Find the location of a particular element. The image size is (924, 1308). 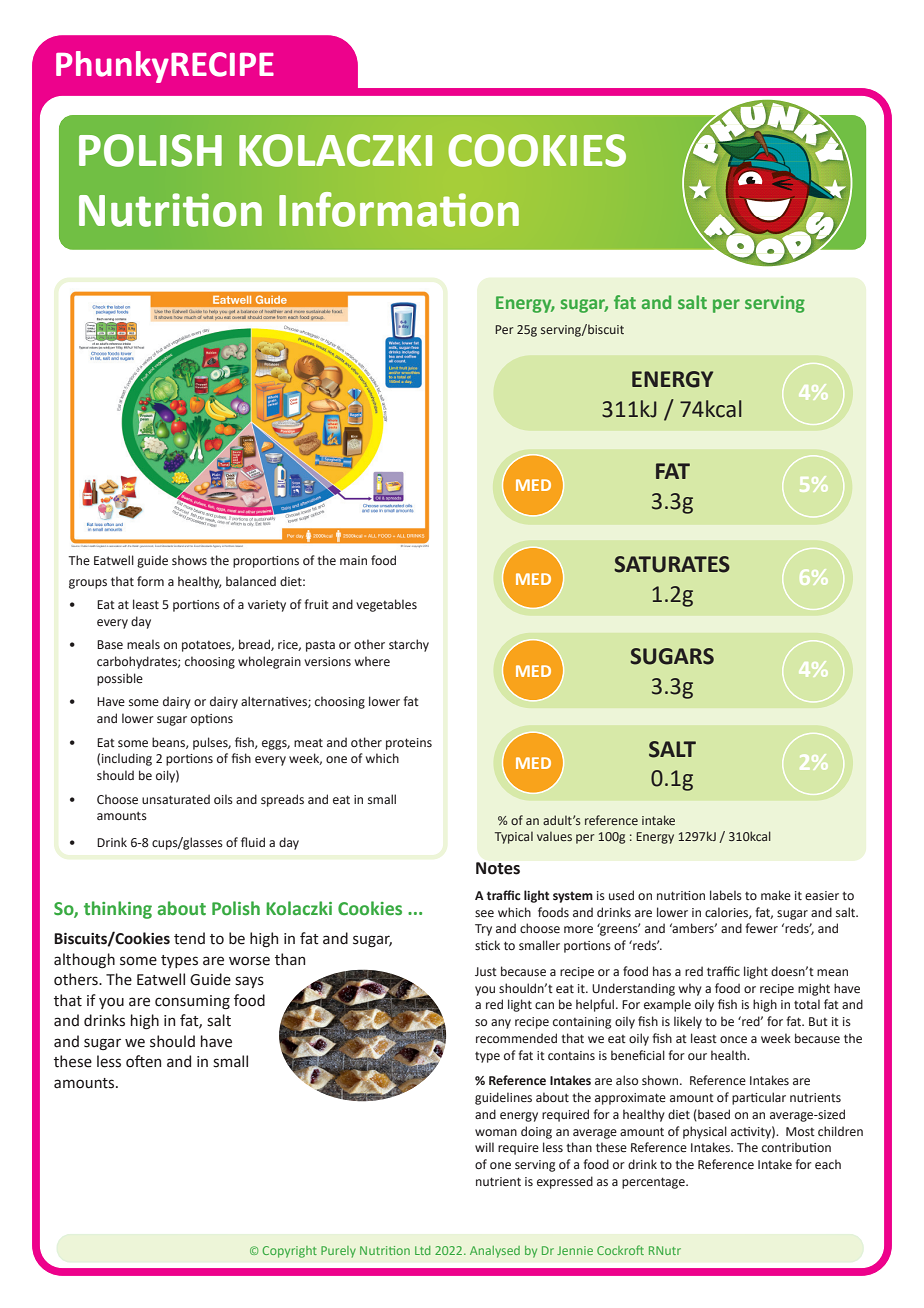

percentage is located at coordinates (654, 1183).
